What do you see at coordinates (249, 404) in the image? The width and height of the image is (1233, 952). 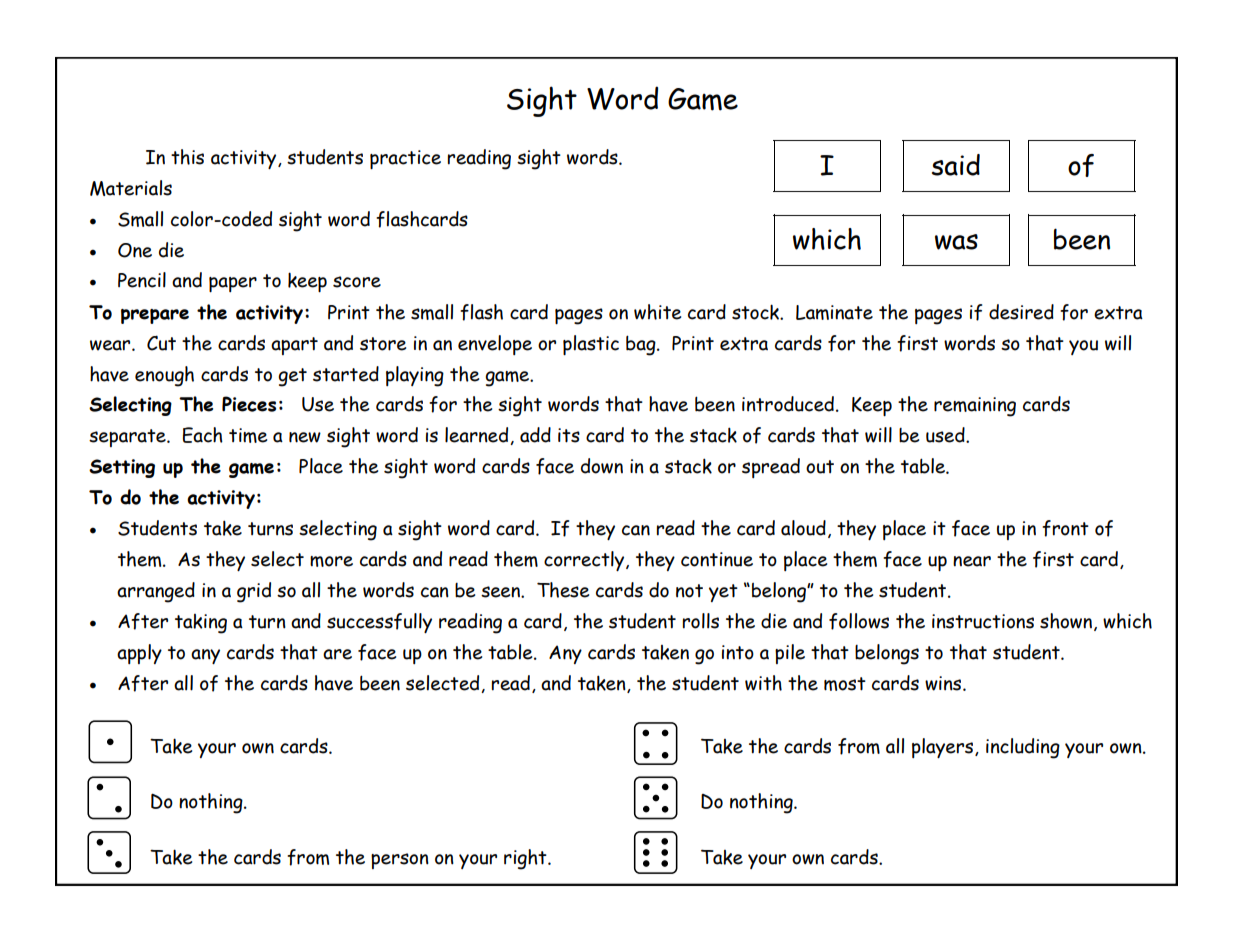 I see `Pieces` at bounding box center [249, 404].
